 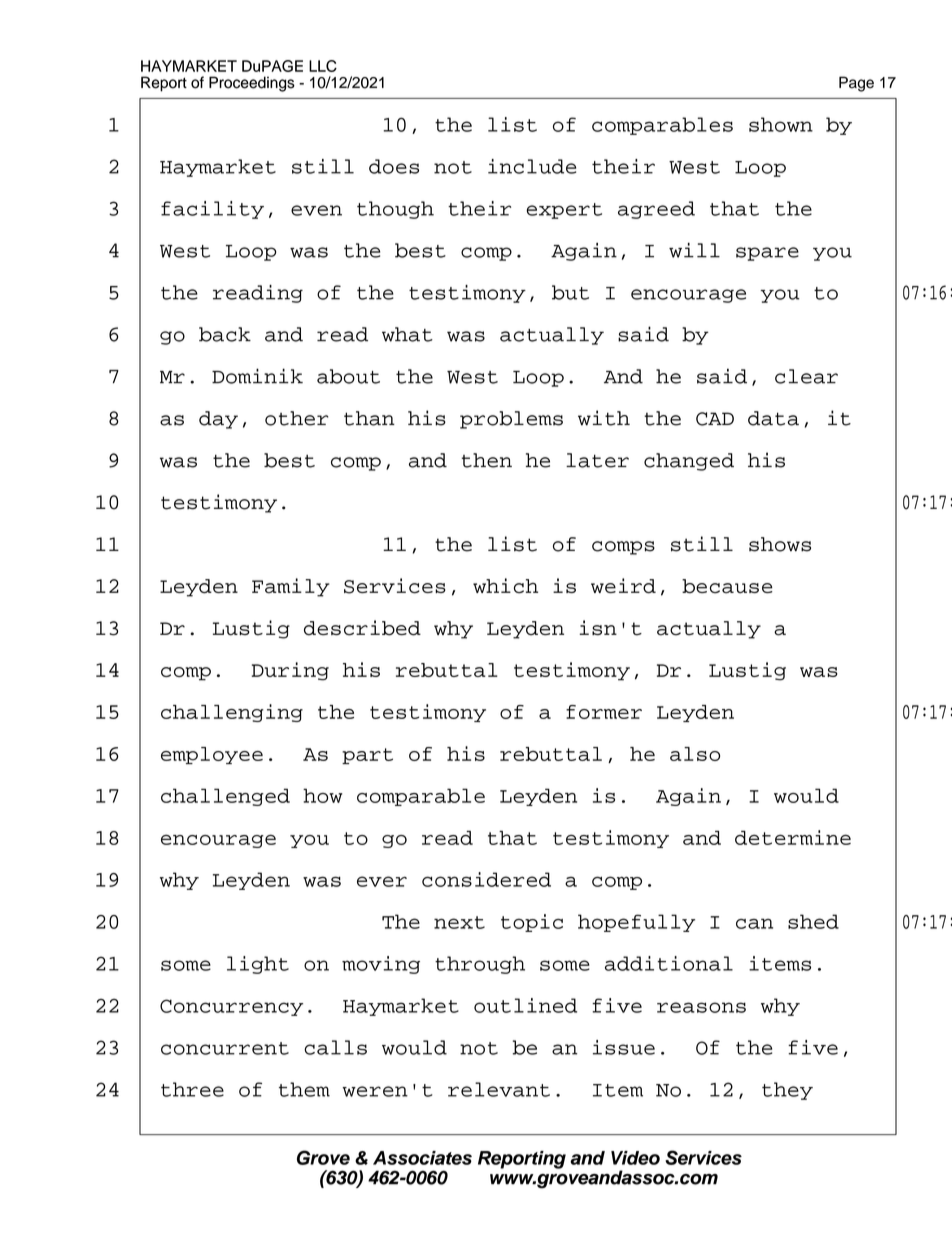 I want to click on shown, so click(x=781, y=124).
